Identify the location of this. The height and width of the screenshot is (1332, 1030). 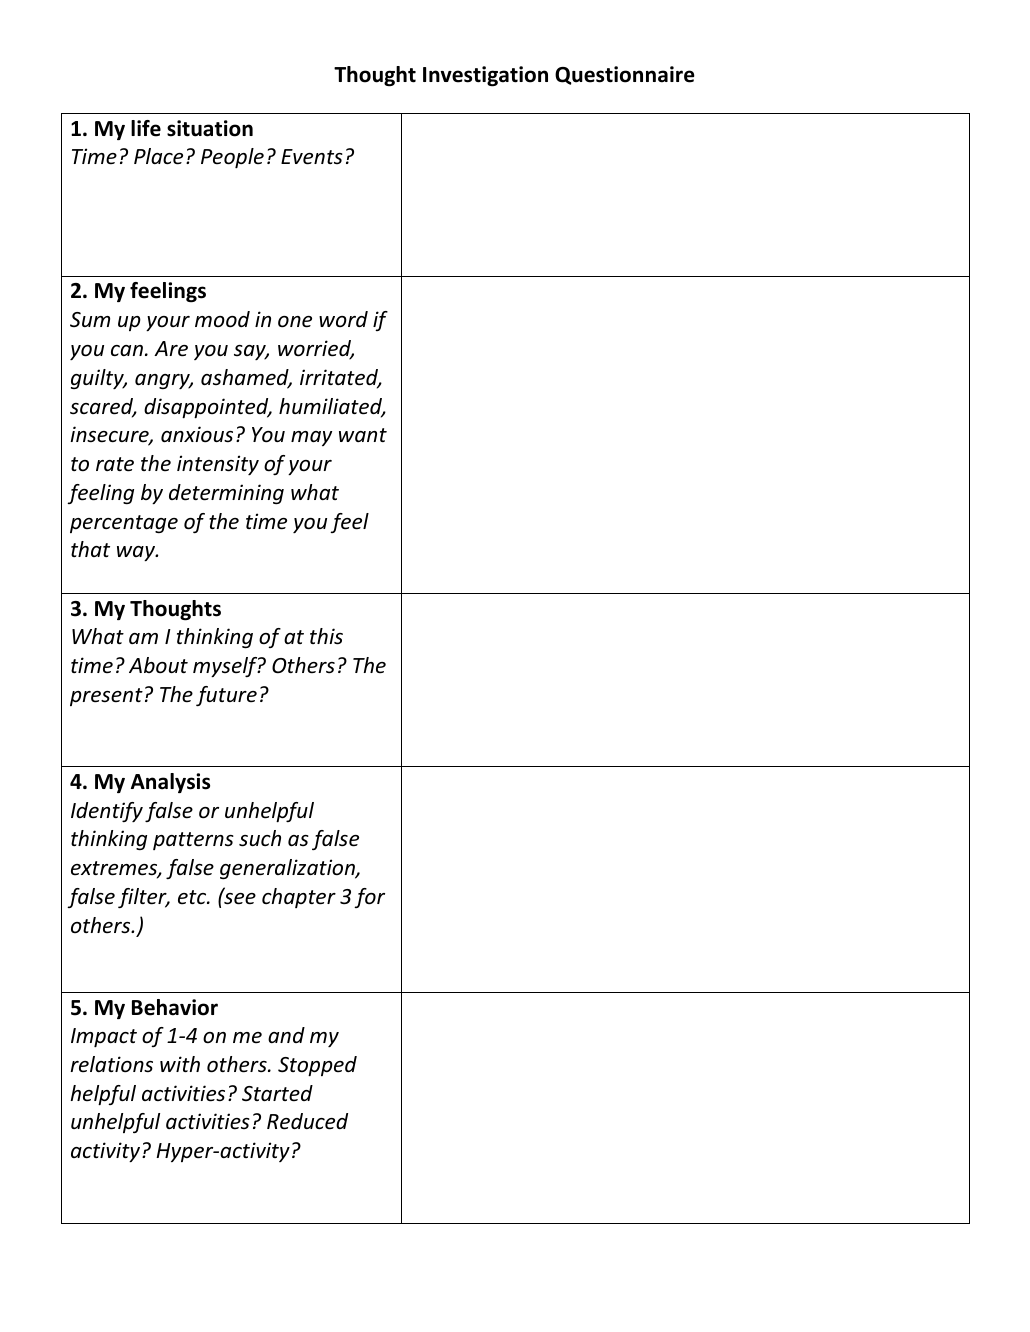
(326, 636).
